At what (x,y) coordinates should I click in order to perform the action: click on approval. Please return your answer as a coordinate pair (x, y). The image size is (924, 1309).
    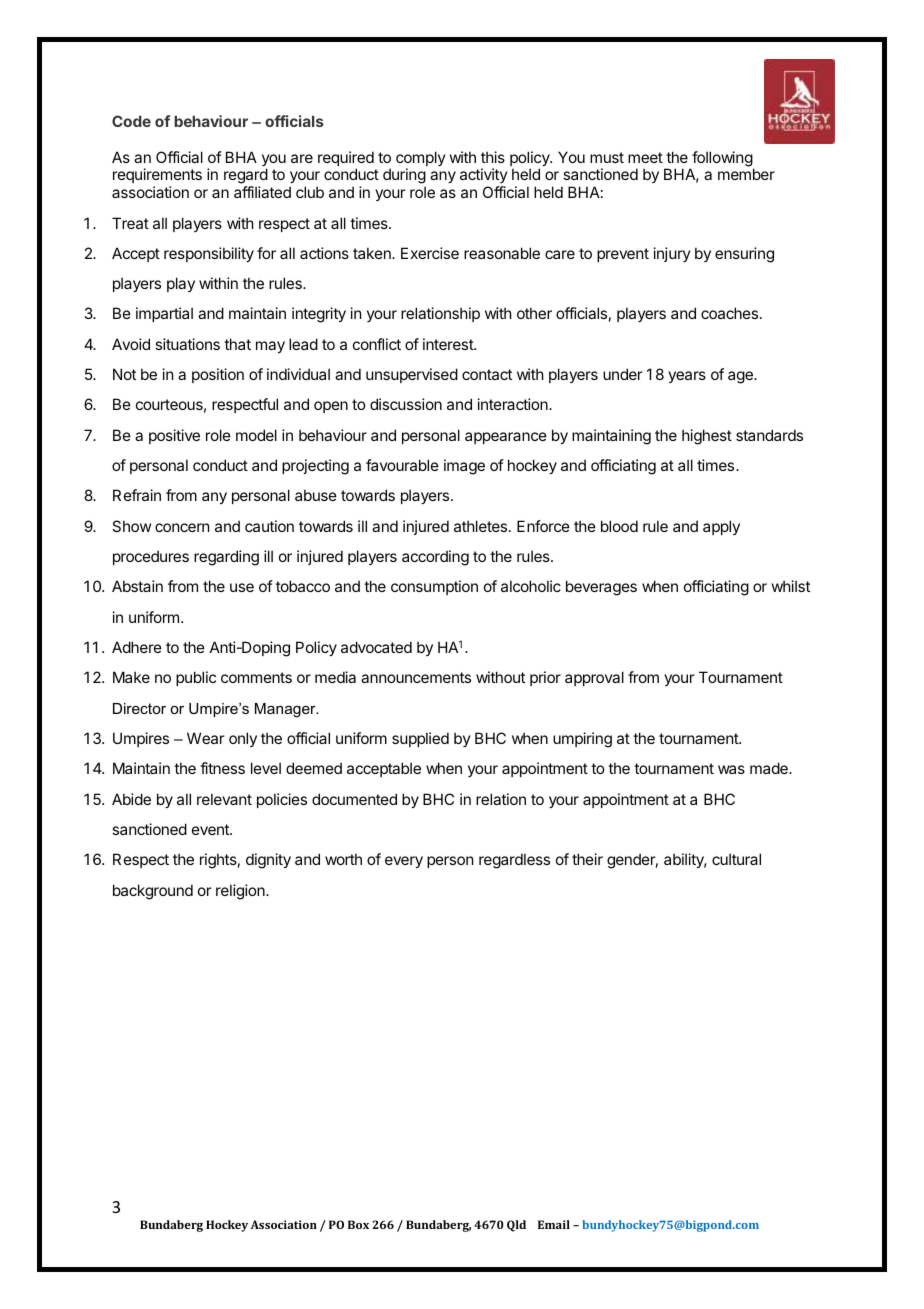
    Looking at the image, I should click on (594, 678).
